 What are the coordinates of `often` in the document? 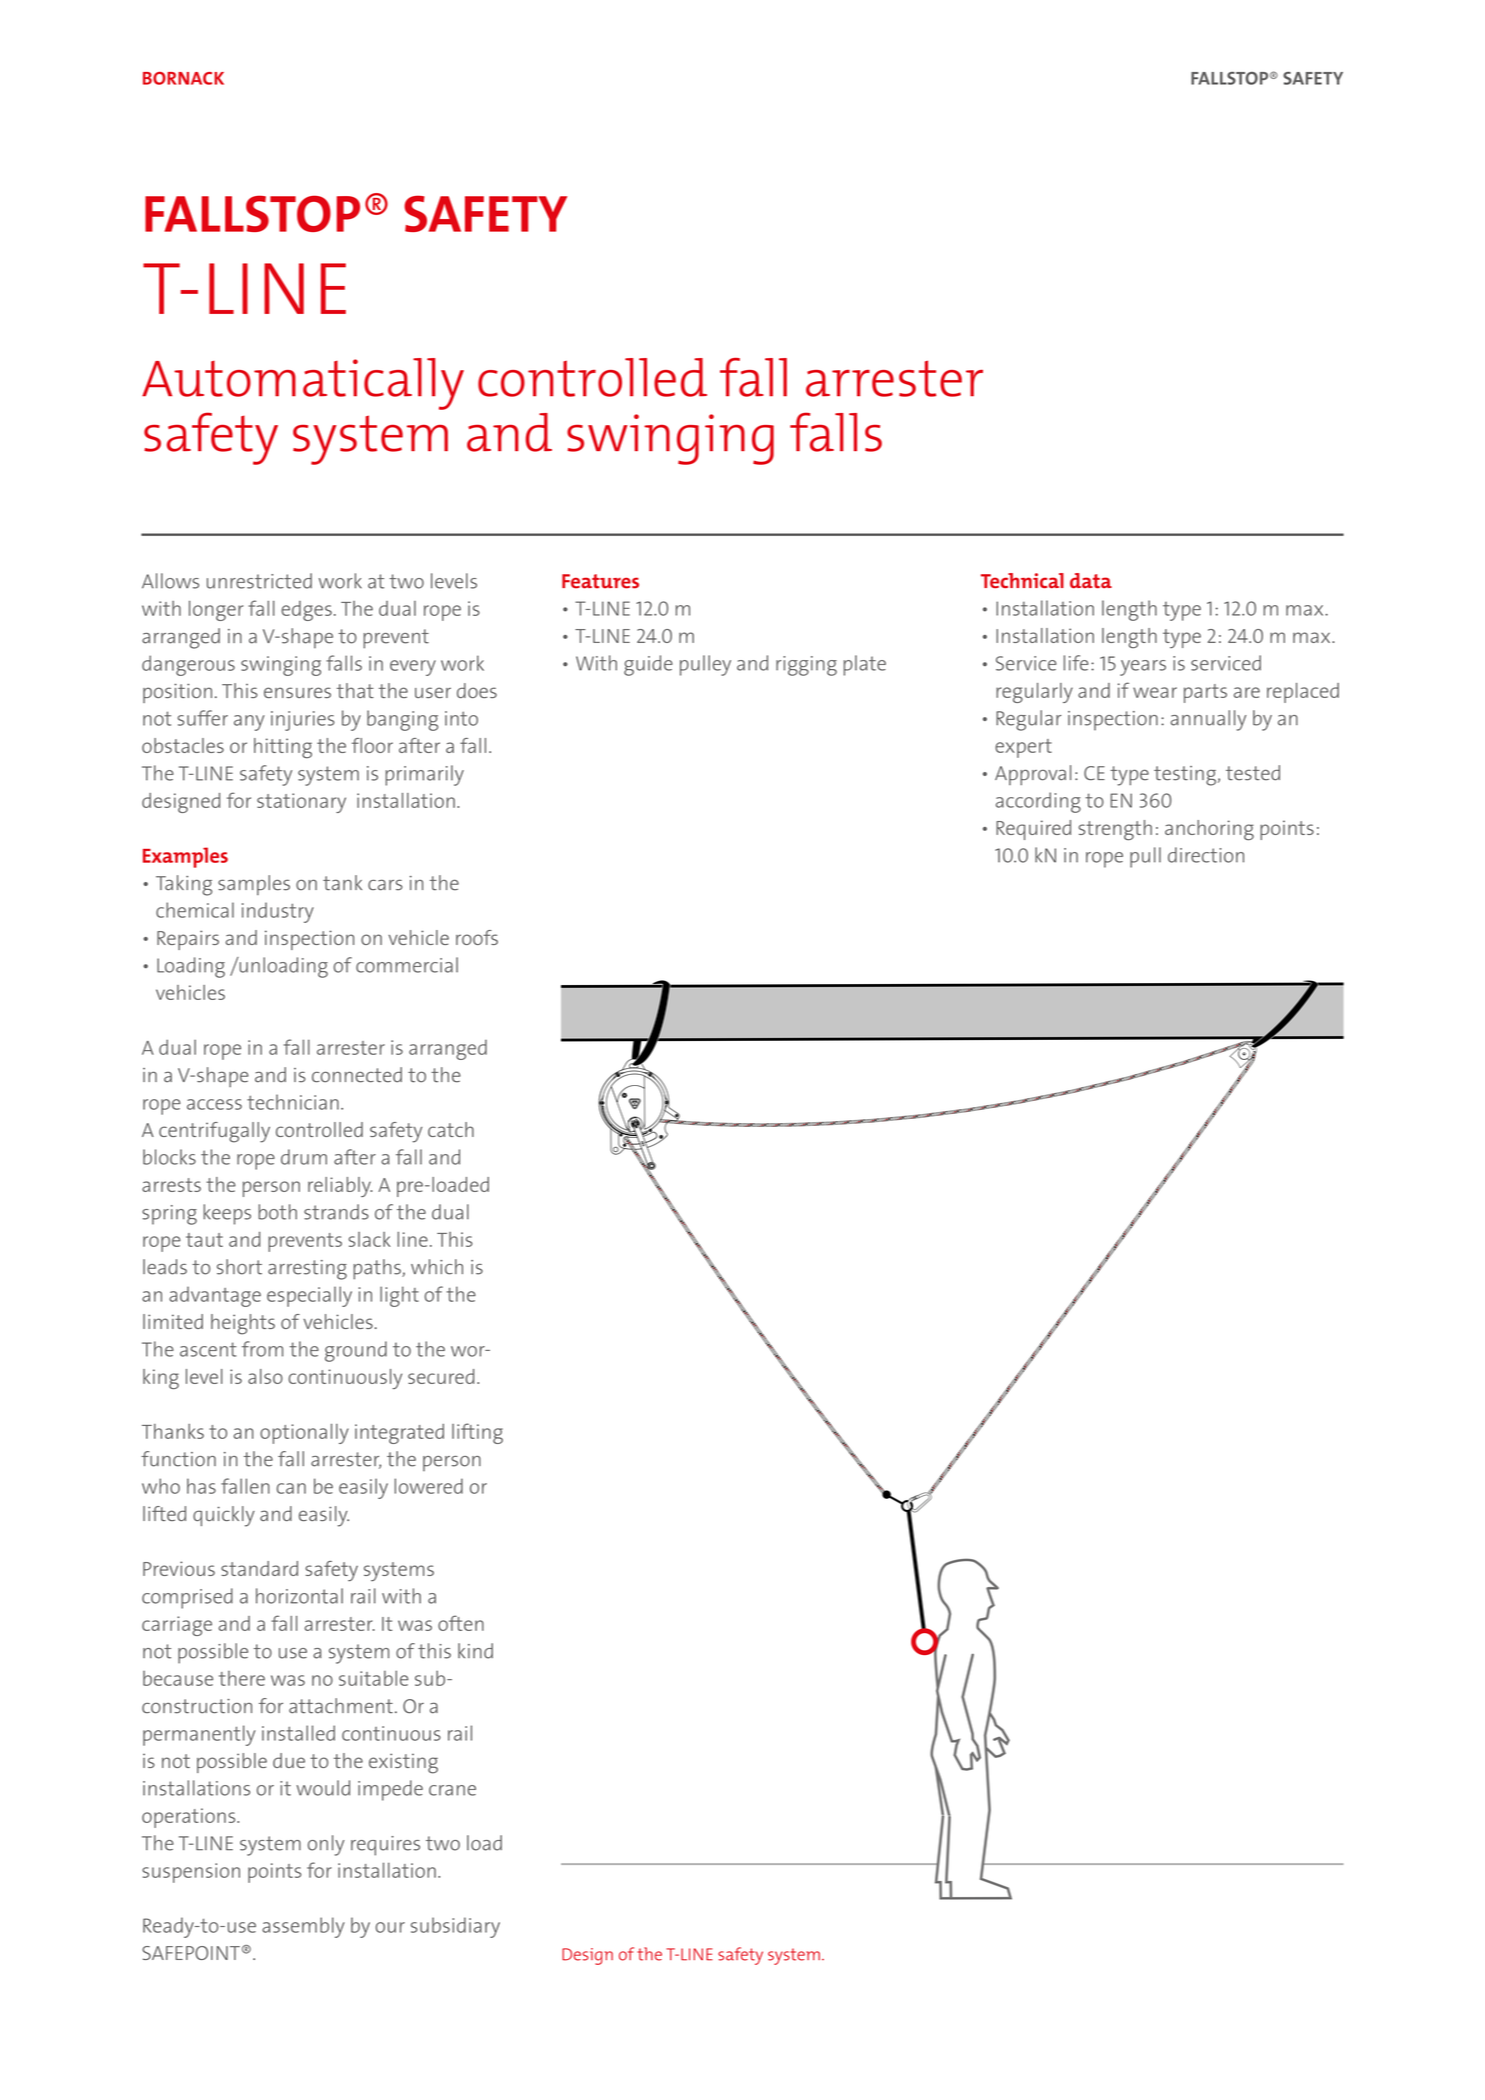 It's located at (461, 1623).
